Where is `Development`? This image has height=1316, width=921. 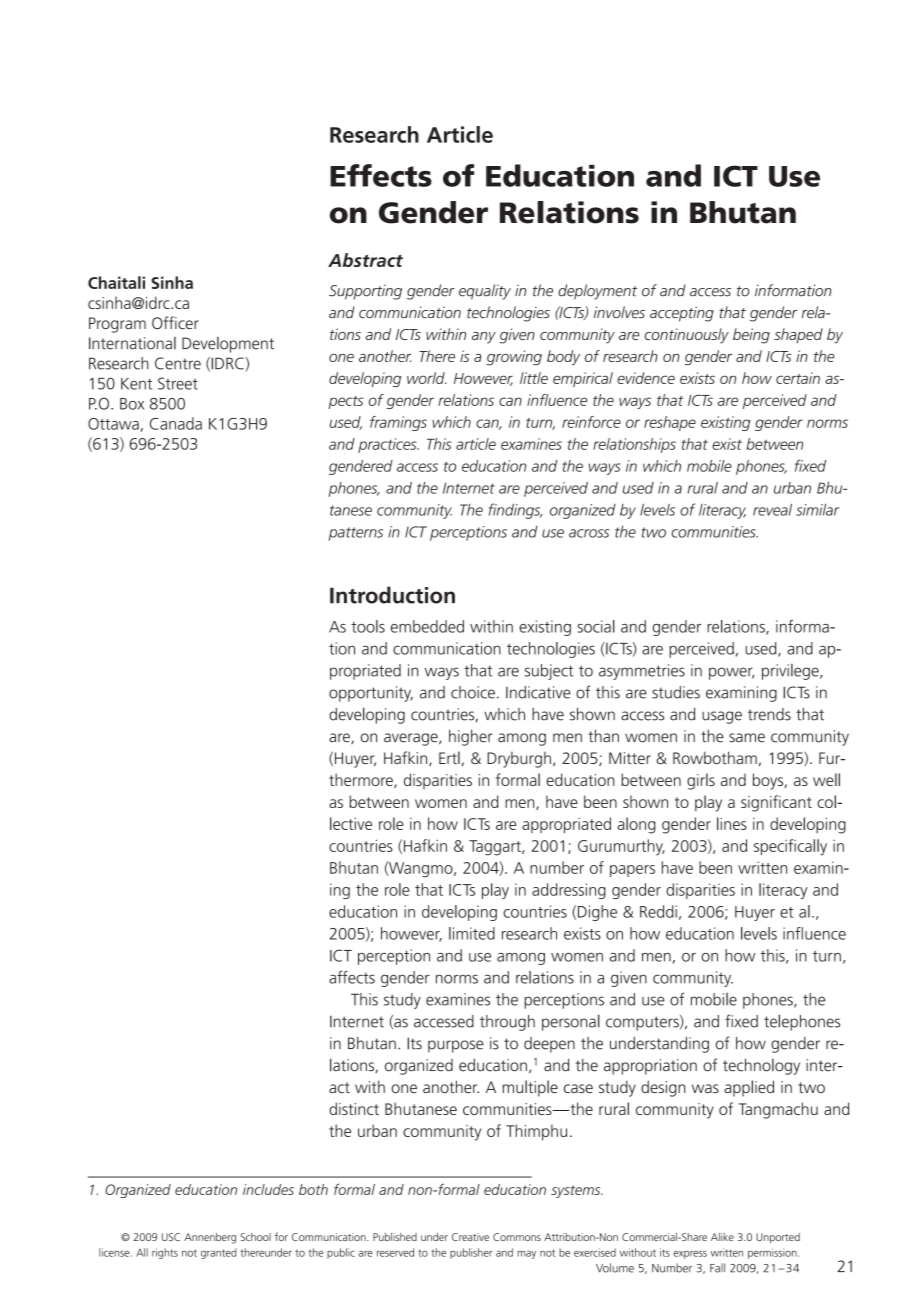 Development is located at coordinates (228, 345).
